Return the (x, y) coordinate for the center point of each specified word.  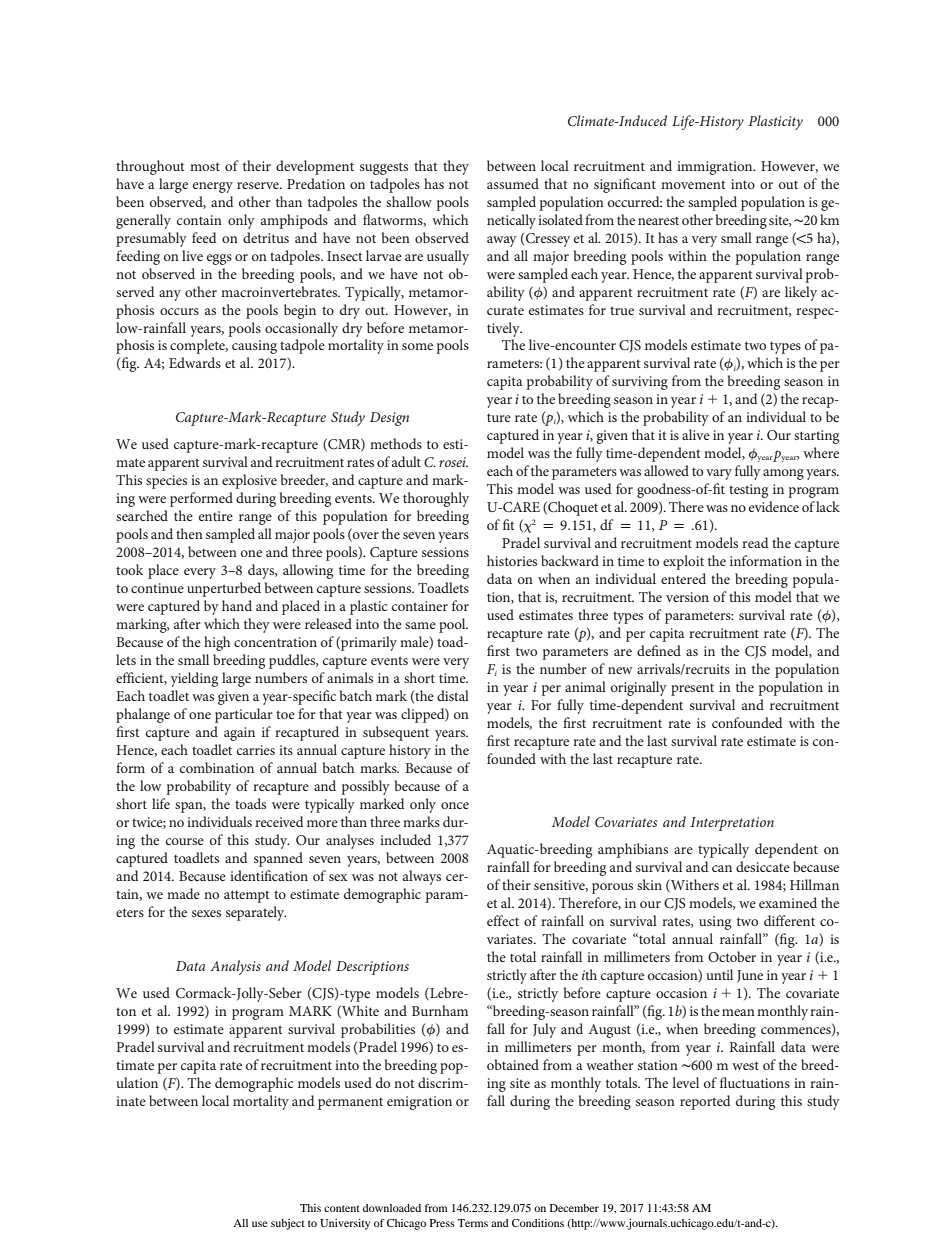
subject (288, 1224)
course (185, 841)
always (422, 877)
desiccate (763, 866)
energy (213, 187)
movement (693, 184)
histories (512, 560)
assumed (513, 183)
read (755, 542)
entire (216, 516)
